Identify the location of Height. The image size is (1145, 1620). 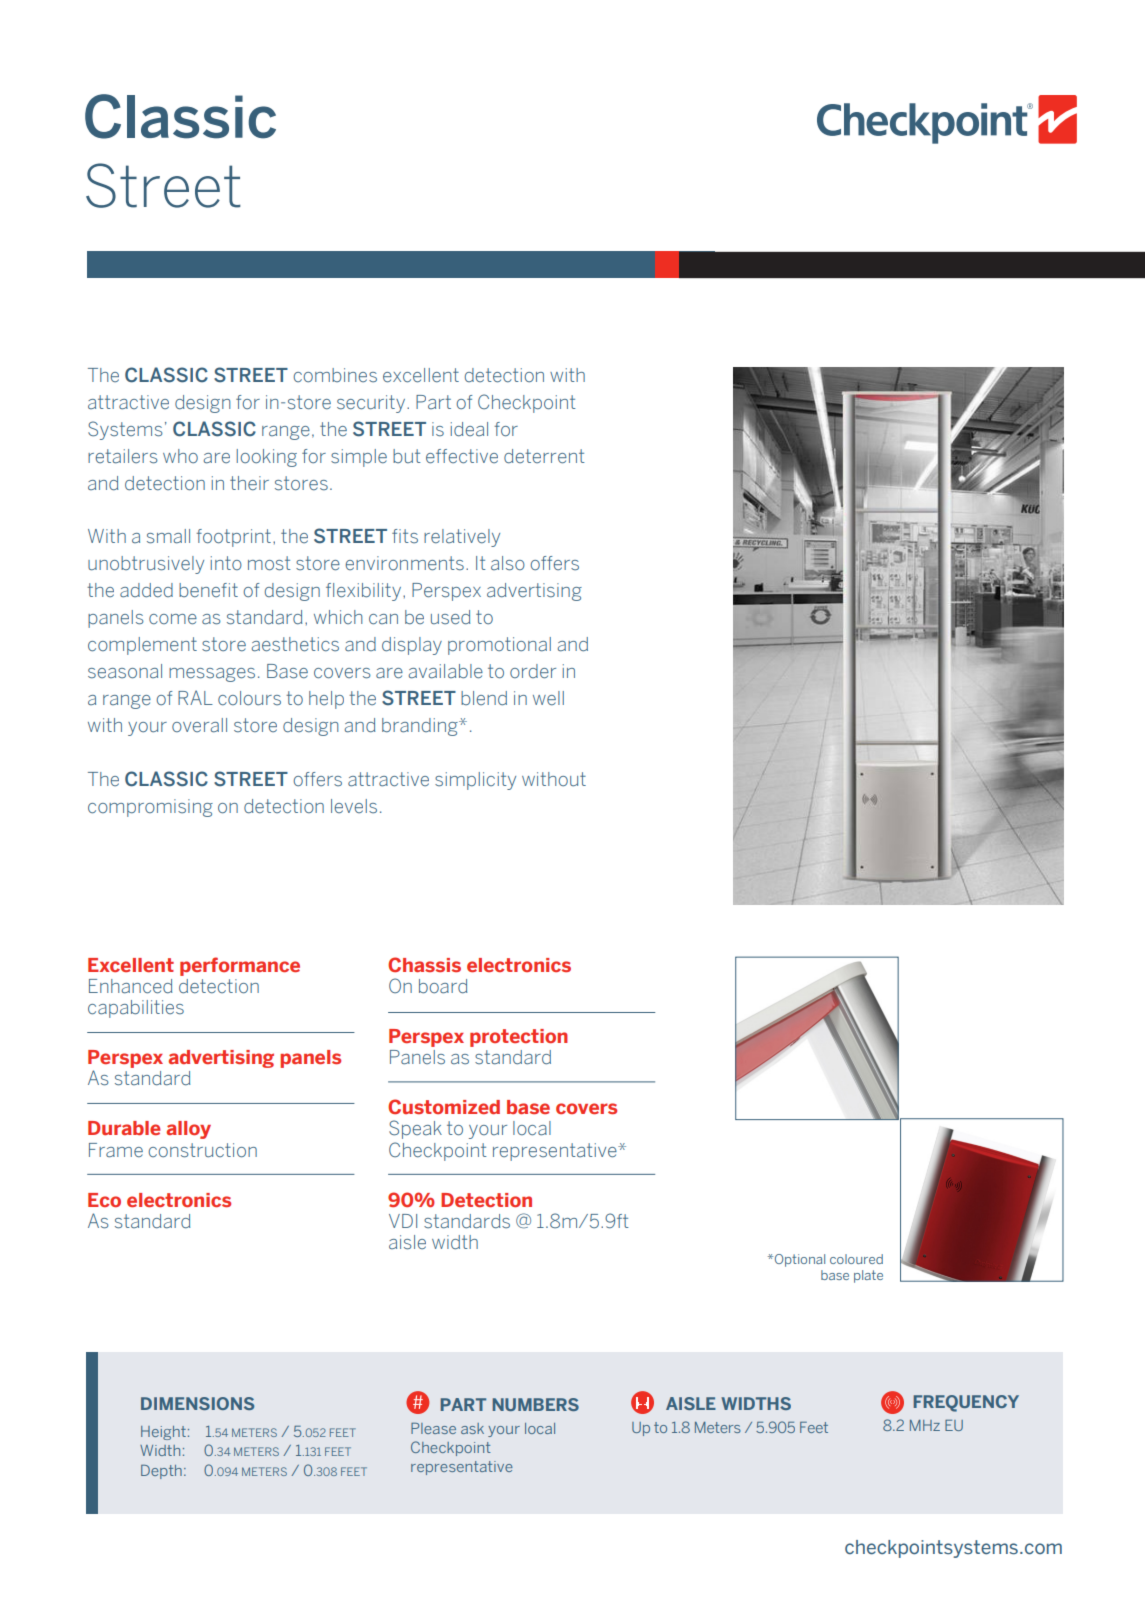
(163, 1433).
